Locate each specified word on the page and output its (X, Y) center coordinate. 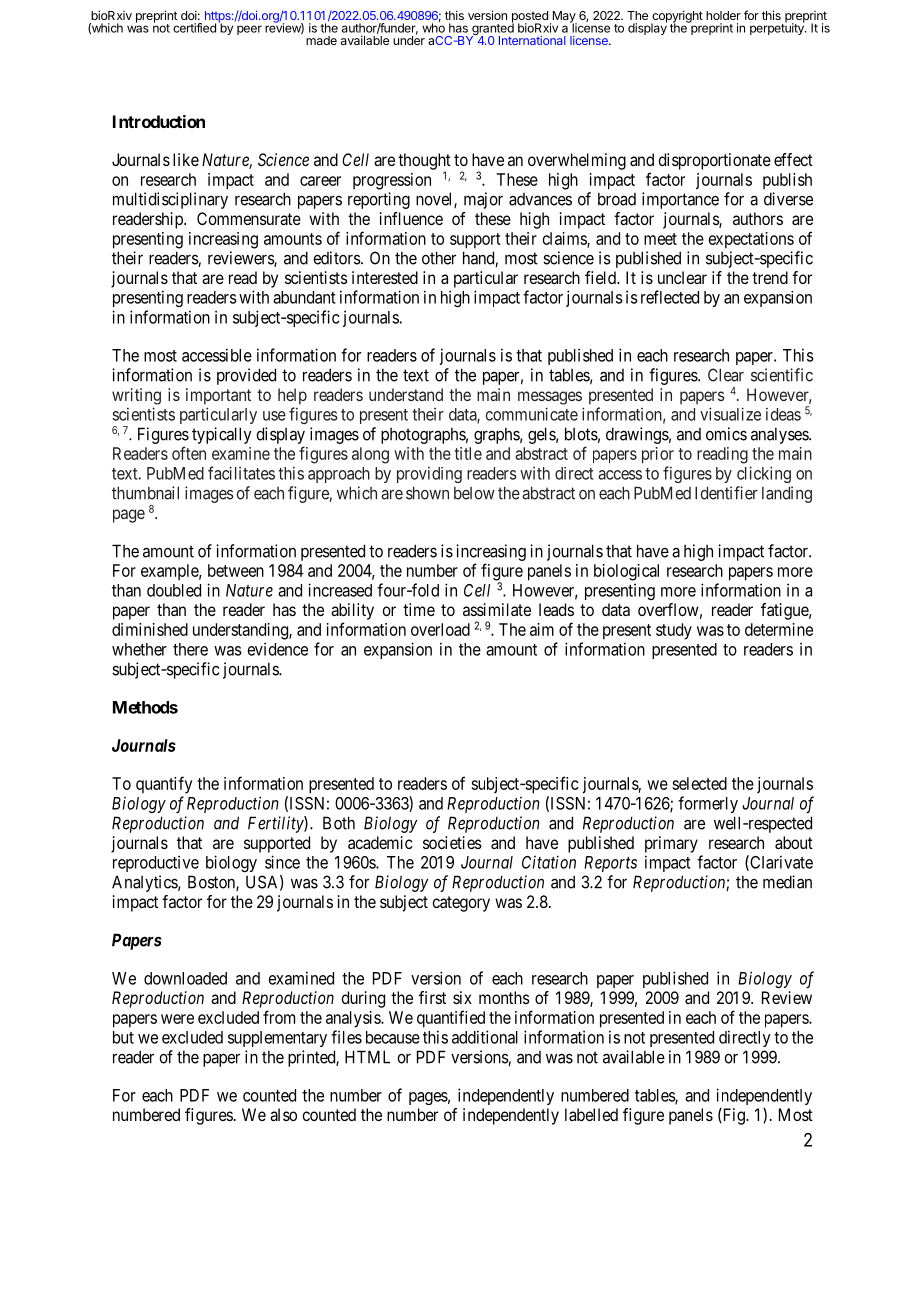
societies (452, 842)
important (218, 396)
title (468, 453)
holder (723, 15)
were (177, 1019)
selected (699, 783)
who (433, 27)
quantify (164, 785)
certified (194, 28)
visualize (730, 414)
